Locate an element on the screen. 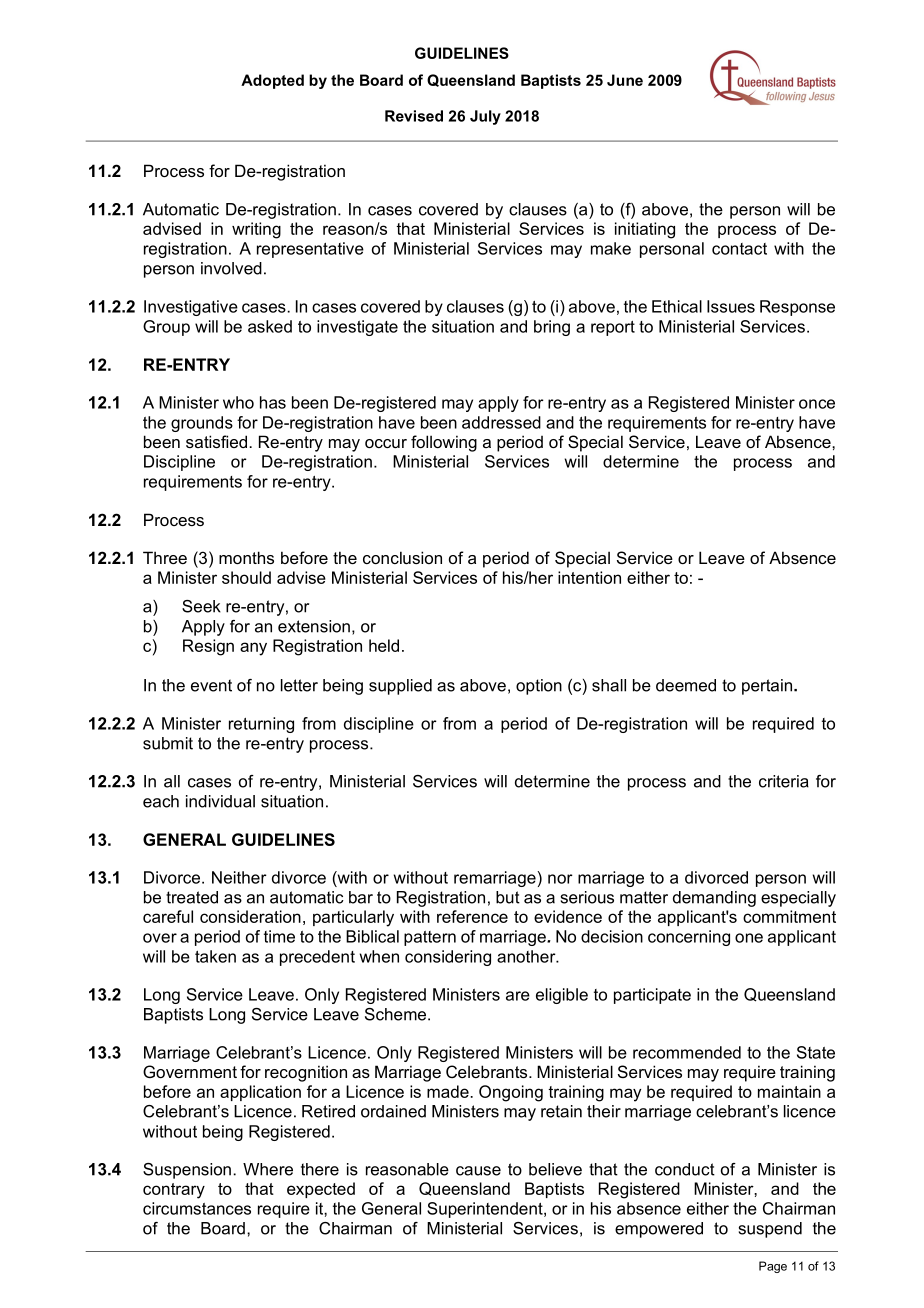  July is located at coordinates (485, 117).
